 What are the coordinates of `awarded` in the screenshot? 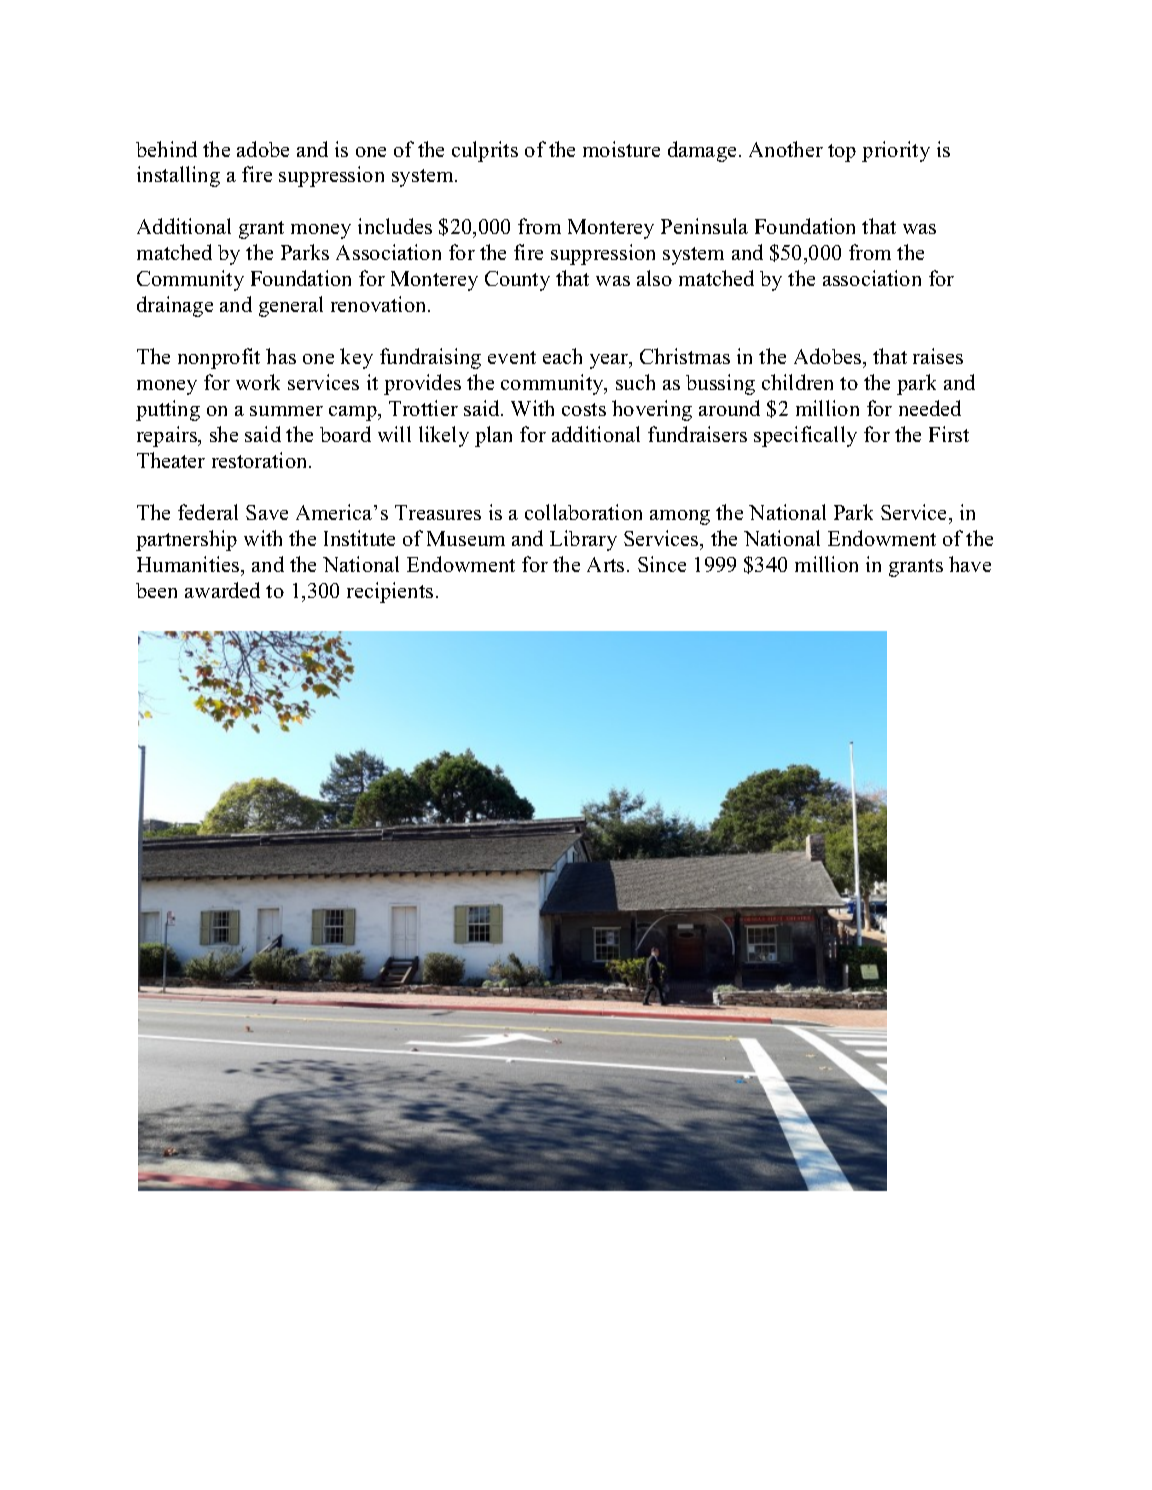 It's located at (222, 590).
